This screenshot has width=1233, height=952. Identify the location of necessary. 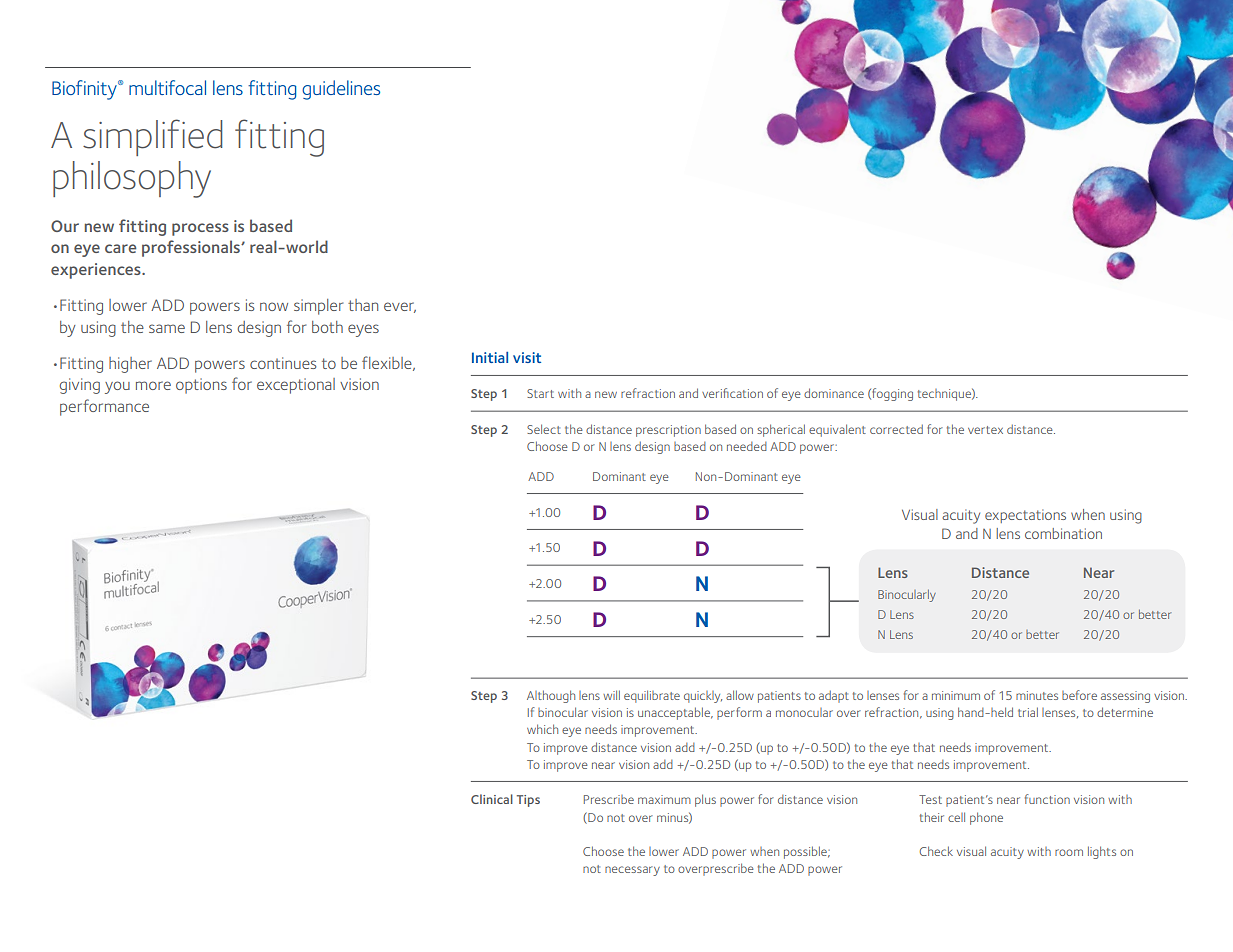
(632, 871).
